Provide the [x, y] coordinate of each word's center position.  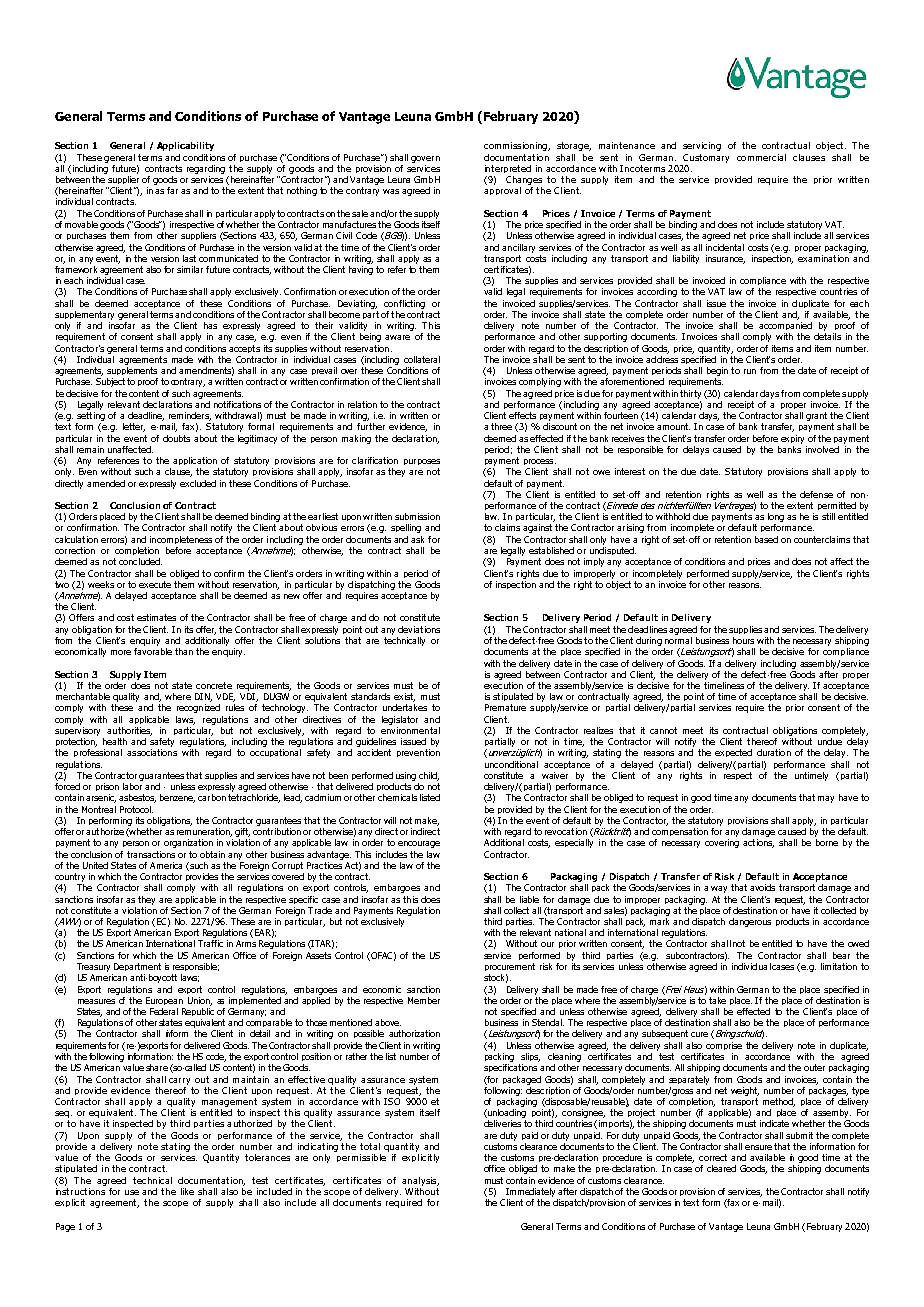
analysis [420, 1181]
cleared [721, 1168]
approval [502, 191]
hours [743, 640]
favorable [153, 651]
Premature [505, 707]
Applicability [185, 146]
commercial [761, 157]
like [187, 1191]
